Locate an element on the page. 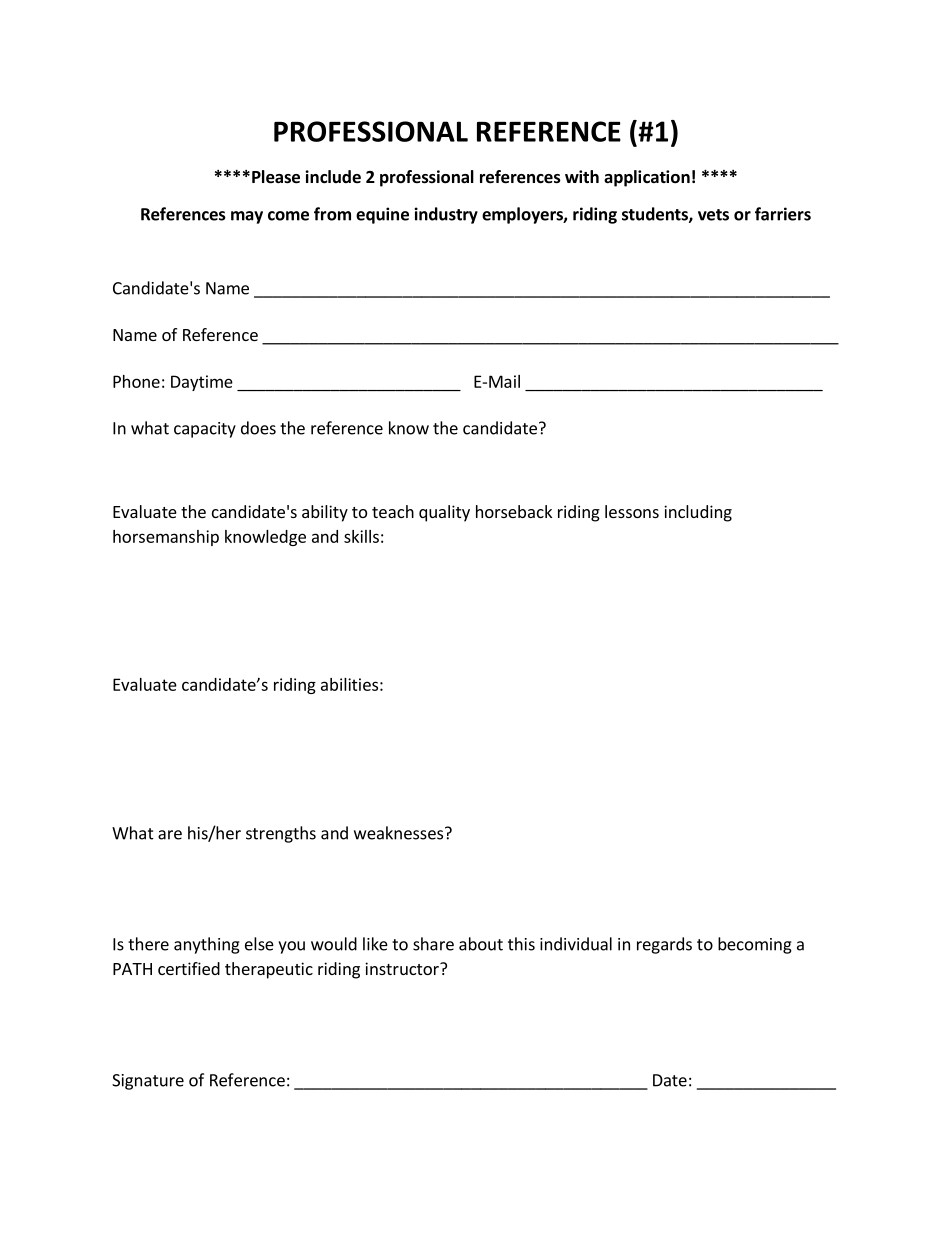 The width and height of the document is (952, 1233). industry is located at coordinates (446, 215).
